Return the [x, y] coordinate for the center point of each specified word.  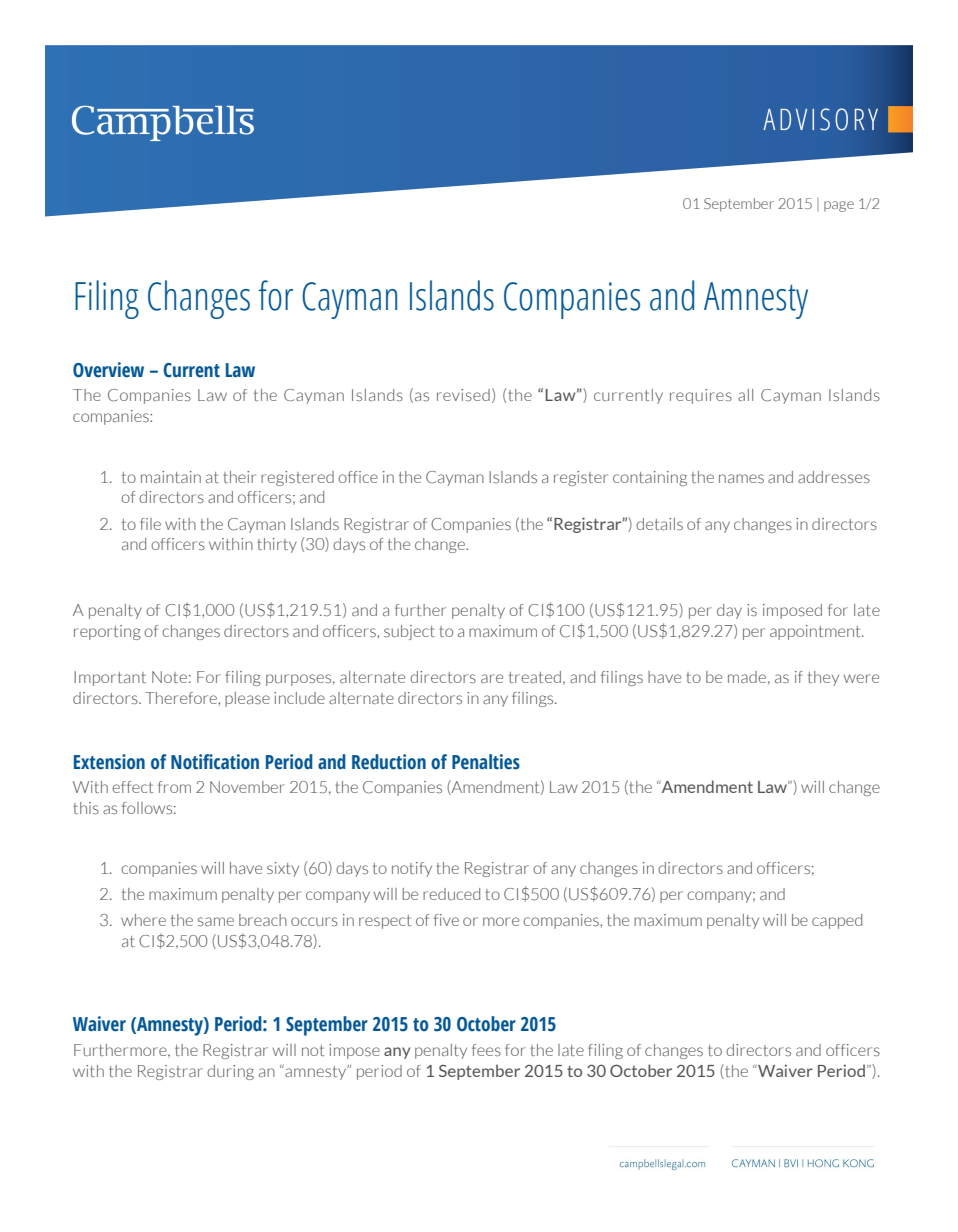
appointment [816, 632]
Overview [108, 370]
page [839, 206]
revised [463, 395]
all [745, 395]
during [230, 1072]
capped [837, 921]
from [174, 787]
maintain [171, 477]
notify [412, 869]
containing [650, 478]
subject [409, 632]
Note [169, 677]
